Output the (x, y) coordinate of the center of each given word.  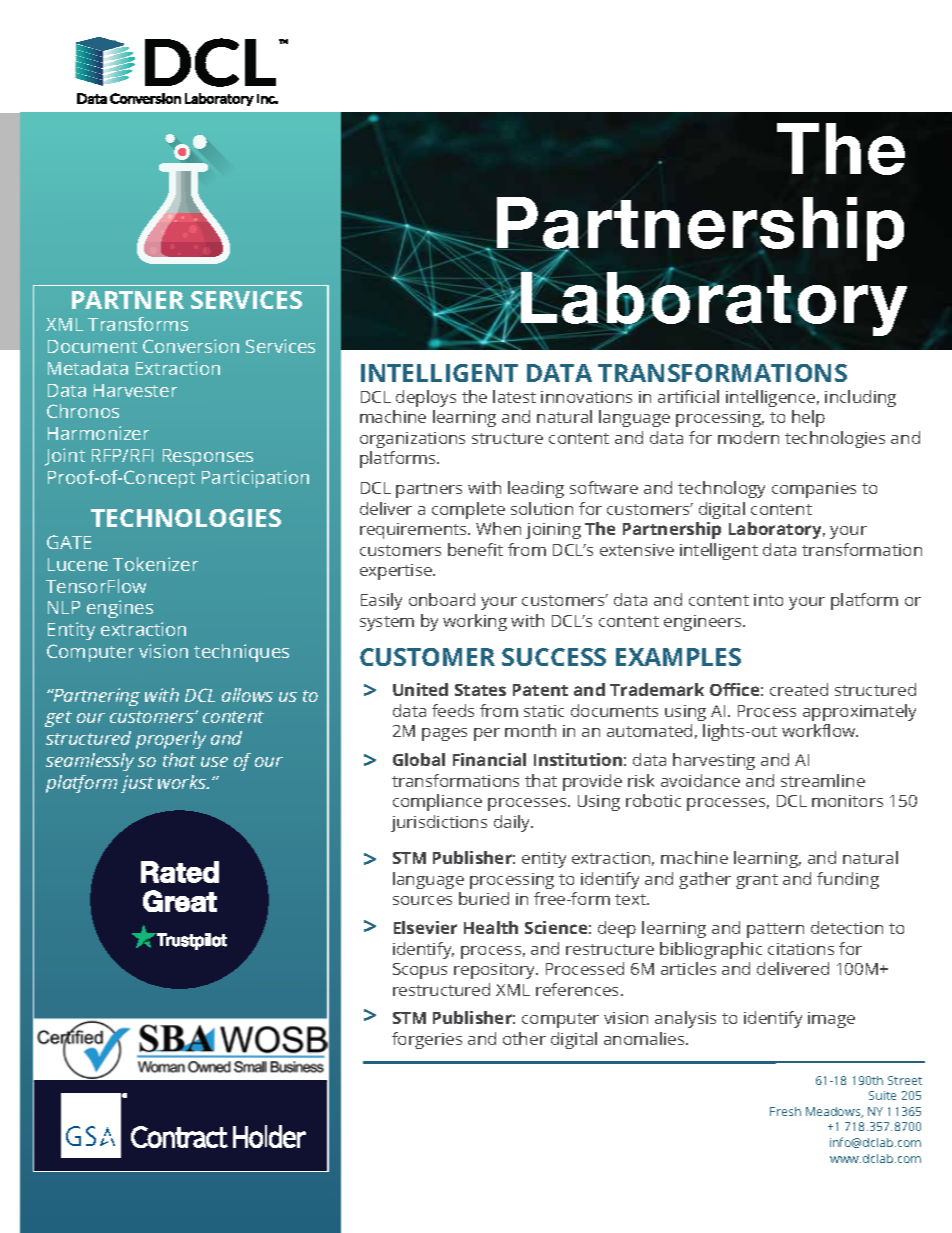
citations (801, 949)
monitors (847, 801)
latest (514, 396)
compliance (437, 802)
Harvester (135, 390)
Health (491, 927)
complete (468, 510)
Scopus (420, 971)
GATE (69, 542)
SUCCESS (554, 657)
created (799, 689)
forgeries (427, 1040)
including (860, 398)
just (137, 784)
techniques (241, 653)
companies (814, 490)
